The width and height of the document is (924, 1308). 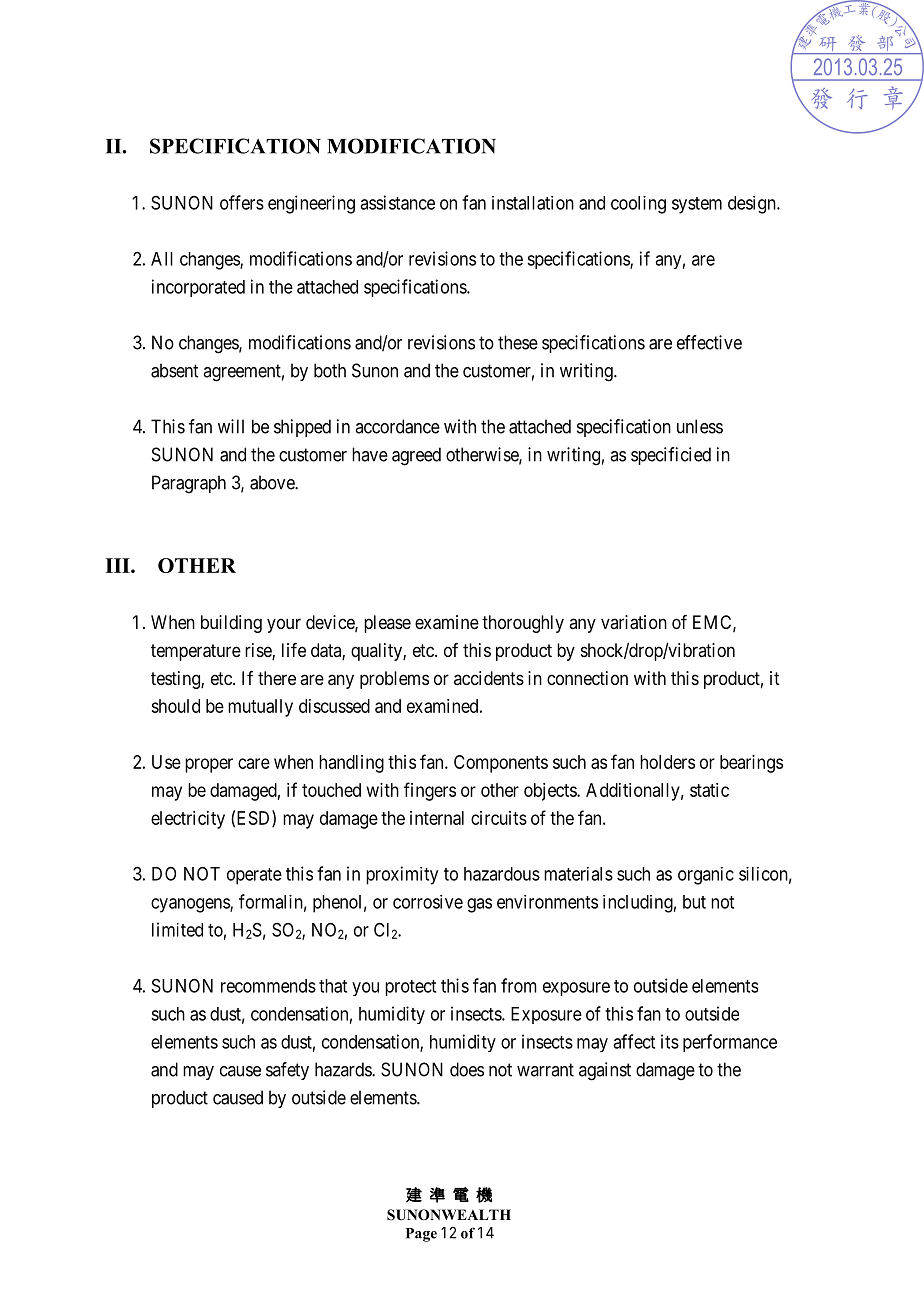 I want to click on unless, so click(x=700, y=426).
